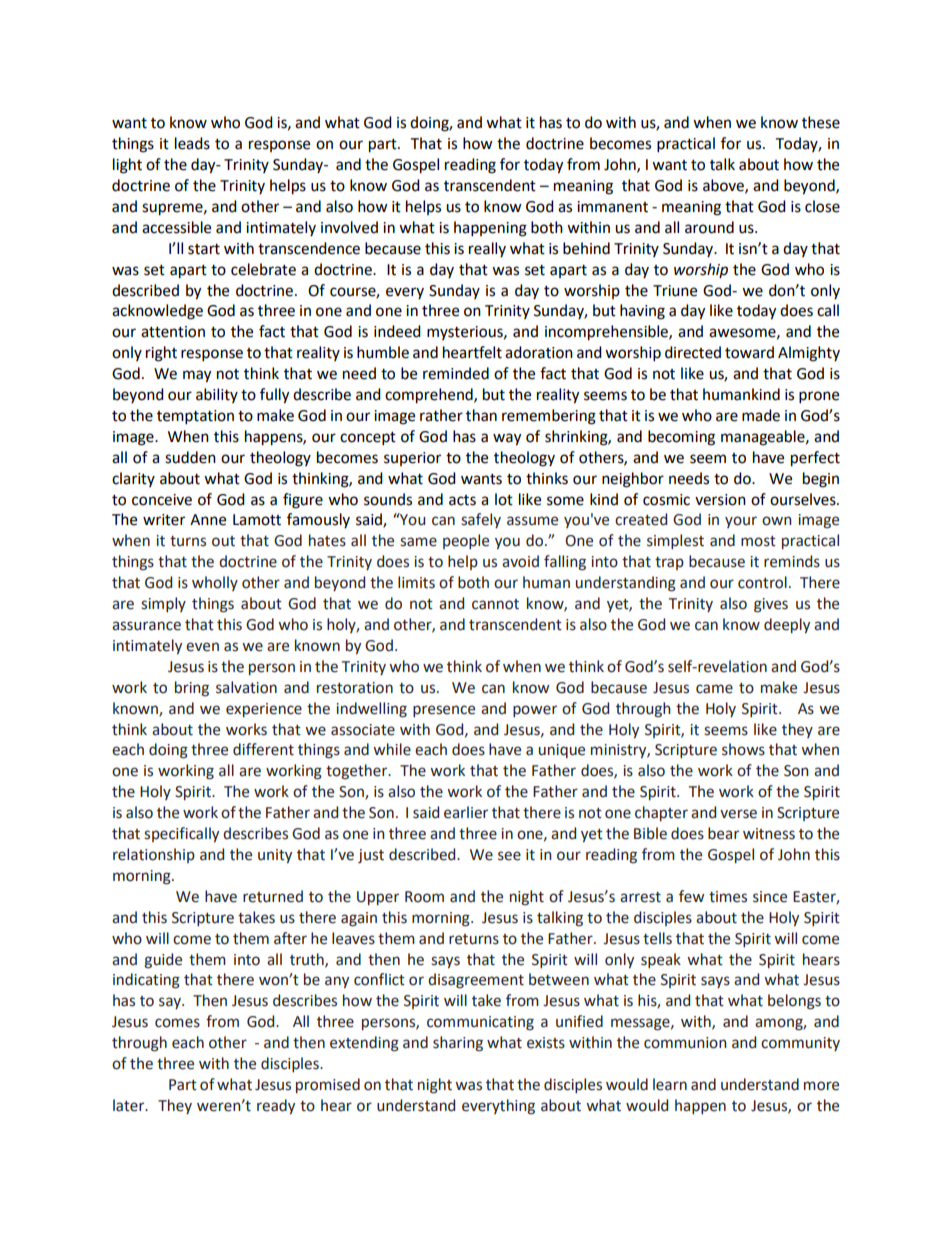 Image resolution: width=952 pixels, height=1233 pixels. I want to click on wholly, so click(215, 583).
